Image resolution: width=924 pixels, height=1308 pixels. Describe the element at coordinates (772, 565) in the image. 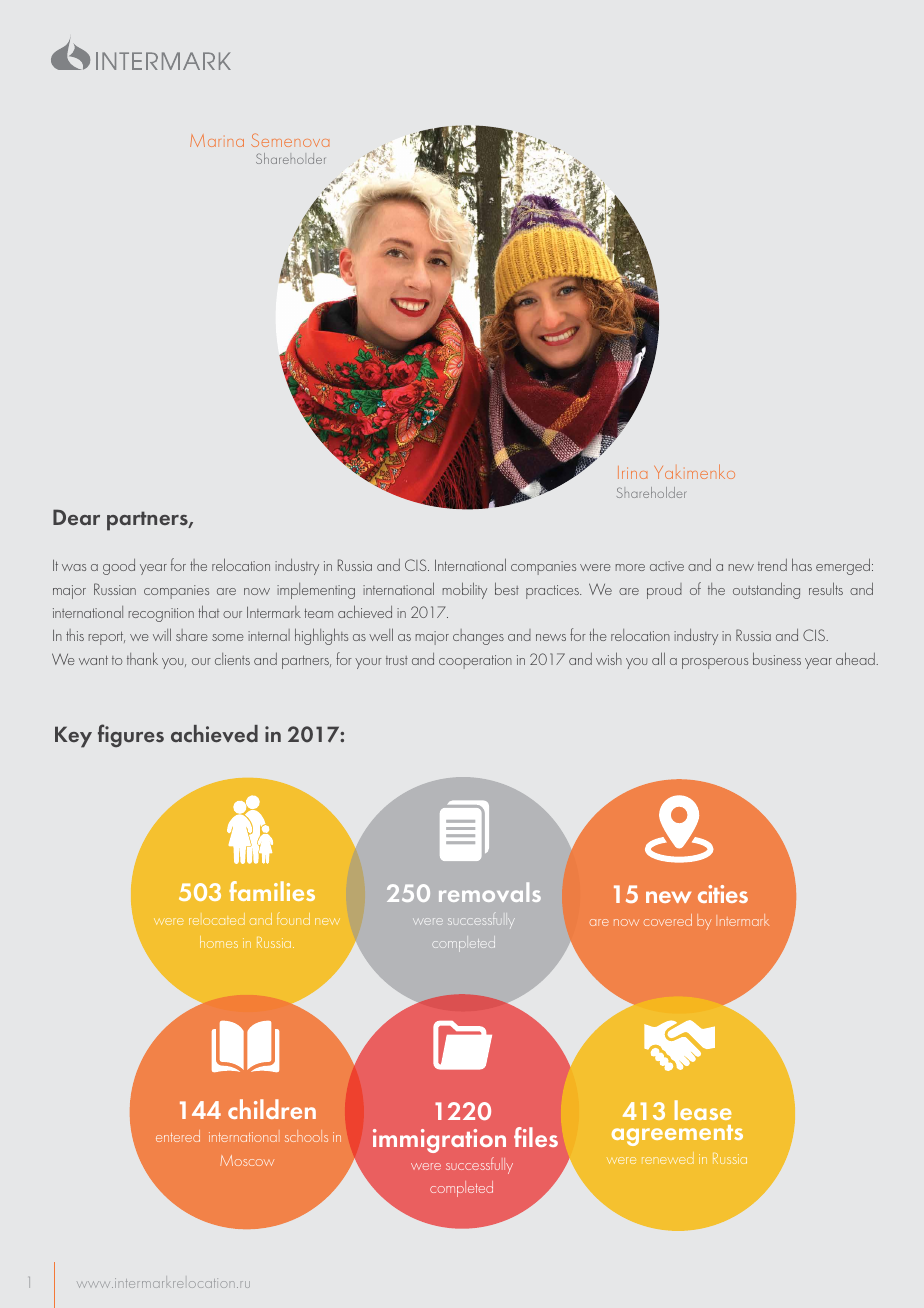

I see `trend` at that location.
